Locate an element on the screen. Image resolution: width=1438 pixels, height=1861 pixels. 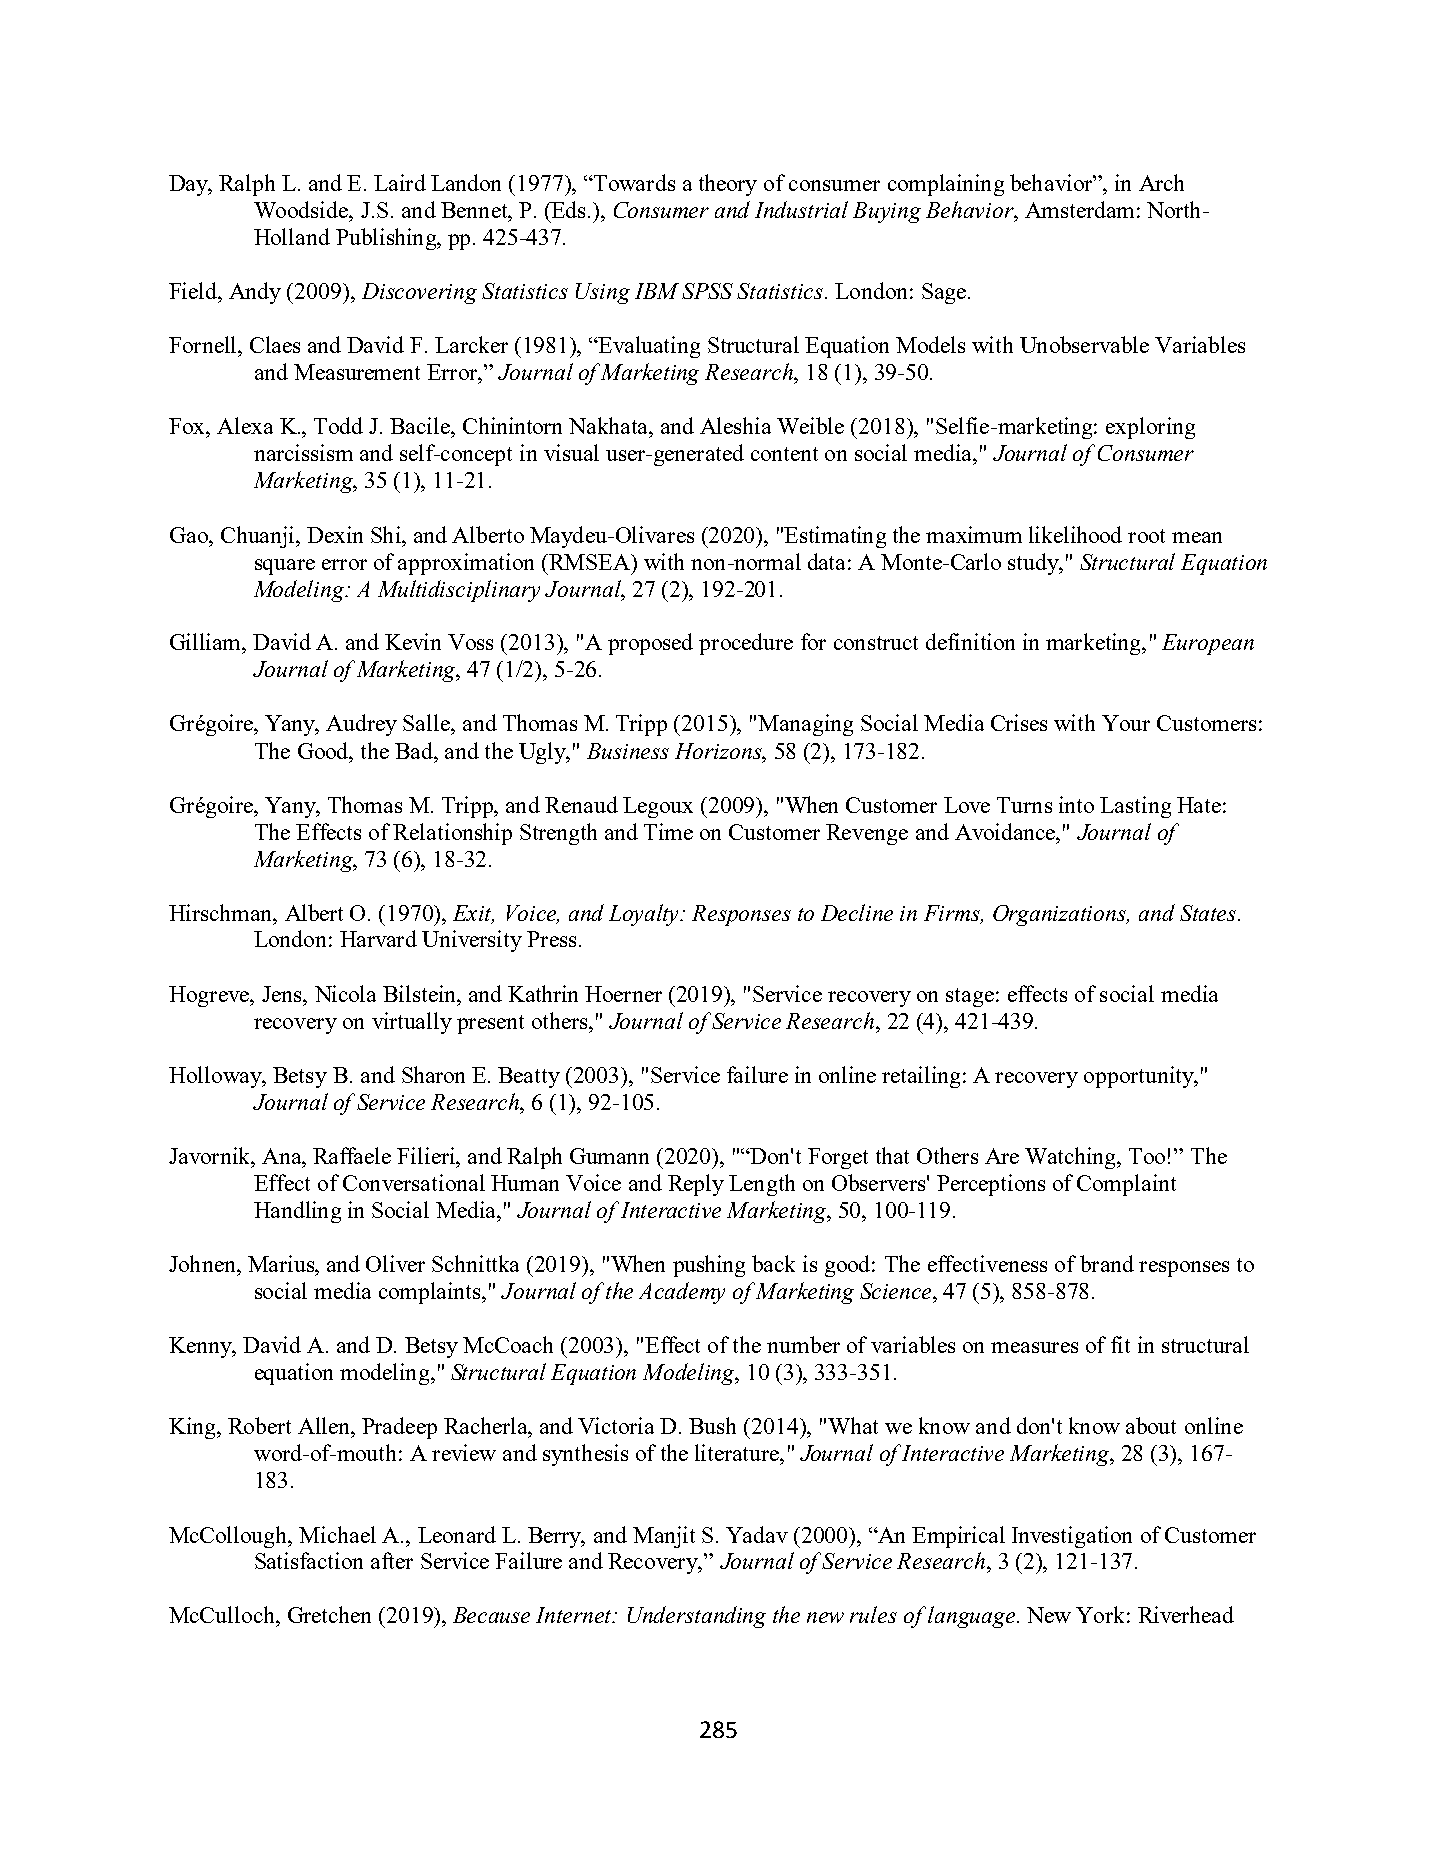
Your is located at coordinates (1126, 723).
